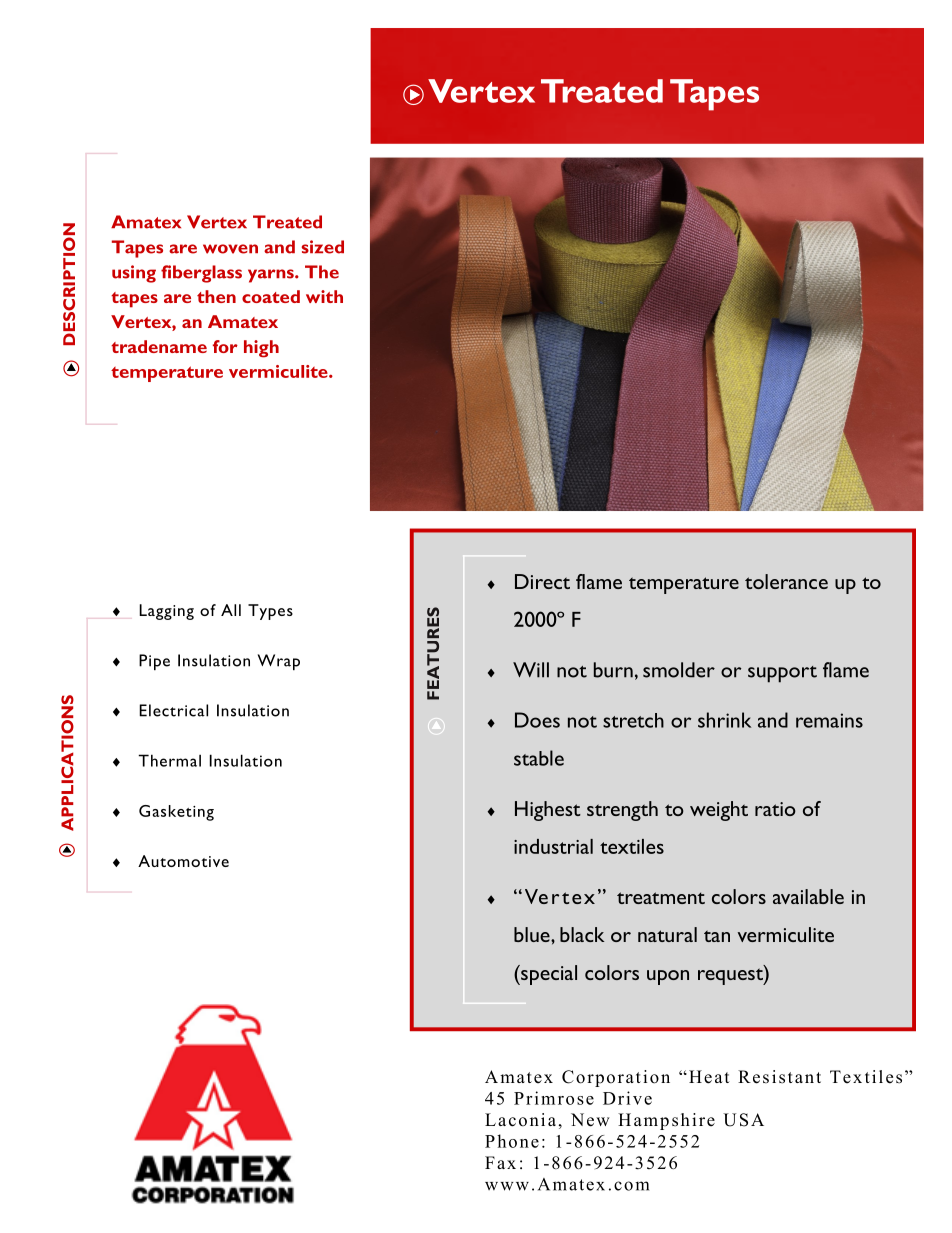  What do you see at coordinates (323, 247) in the image?
I see `sized` at bounding box center [323, 247].
